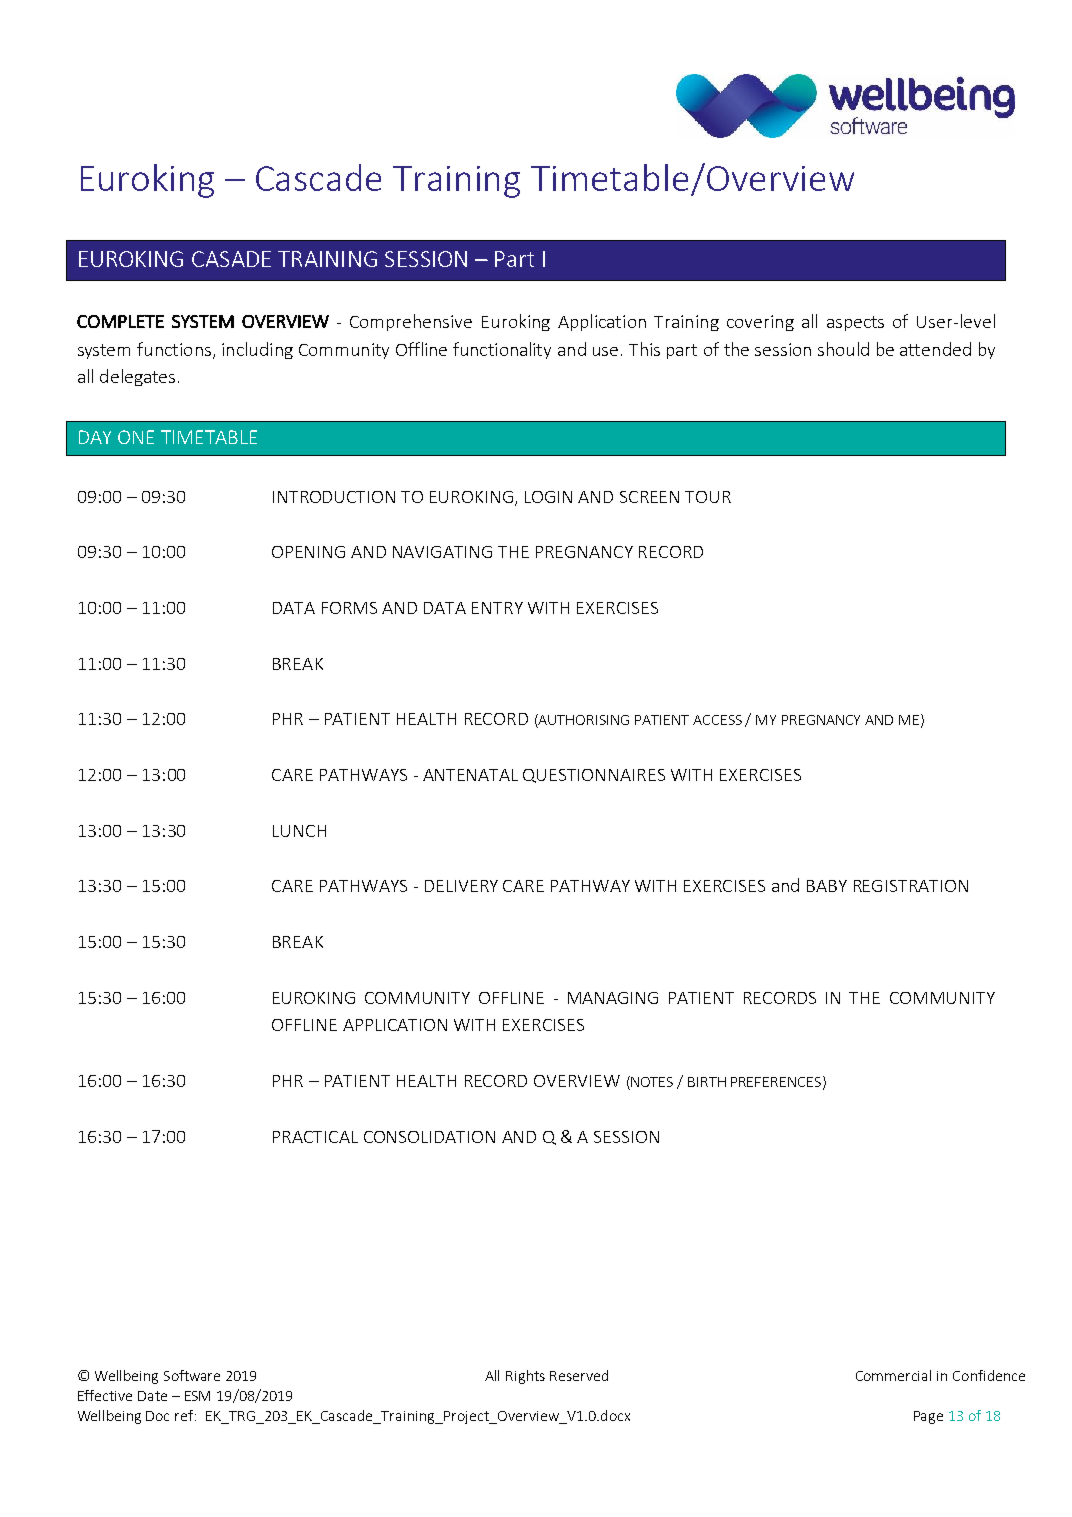  What do you see at coordinates (502, 350) in the screenshot?
I see `functionality` at bounding box center [502, 350].
